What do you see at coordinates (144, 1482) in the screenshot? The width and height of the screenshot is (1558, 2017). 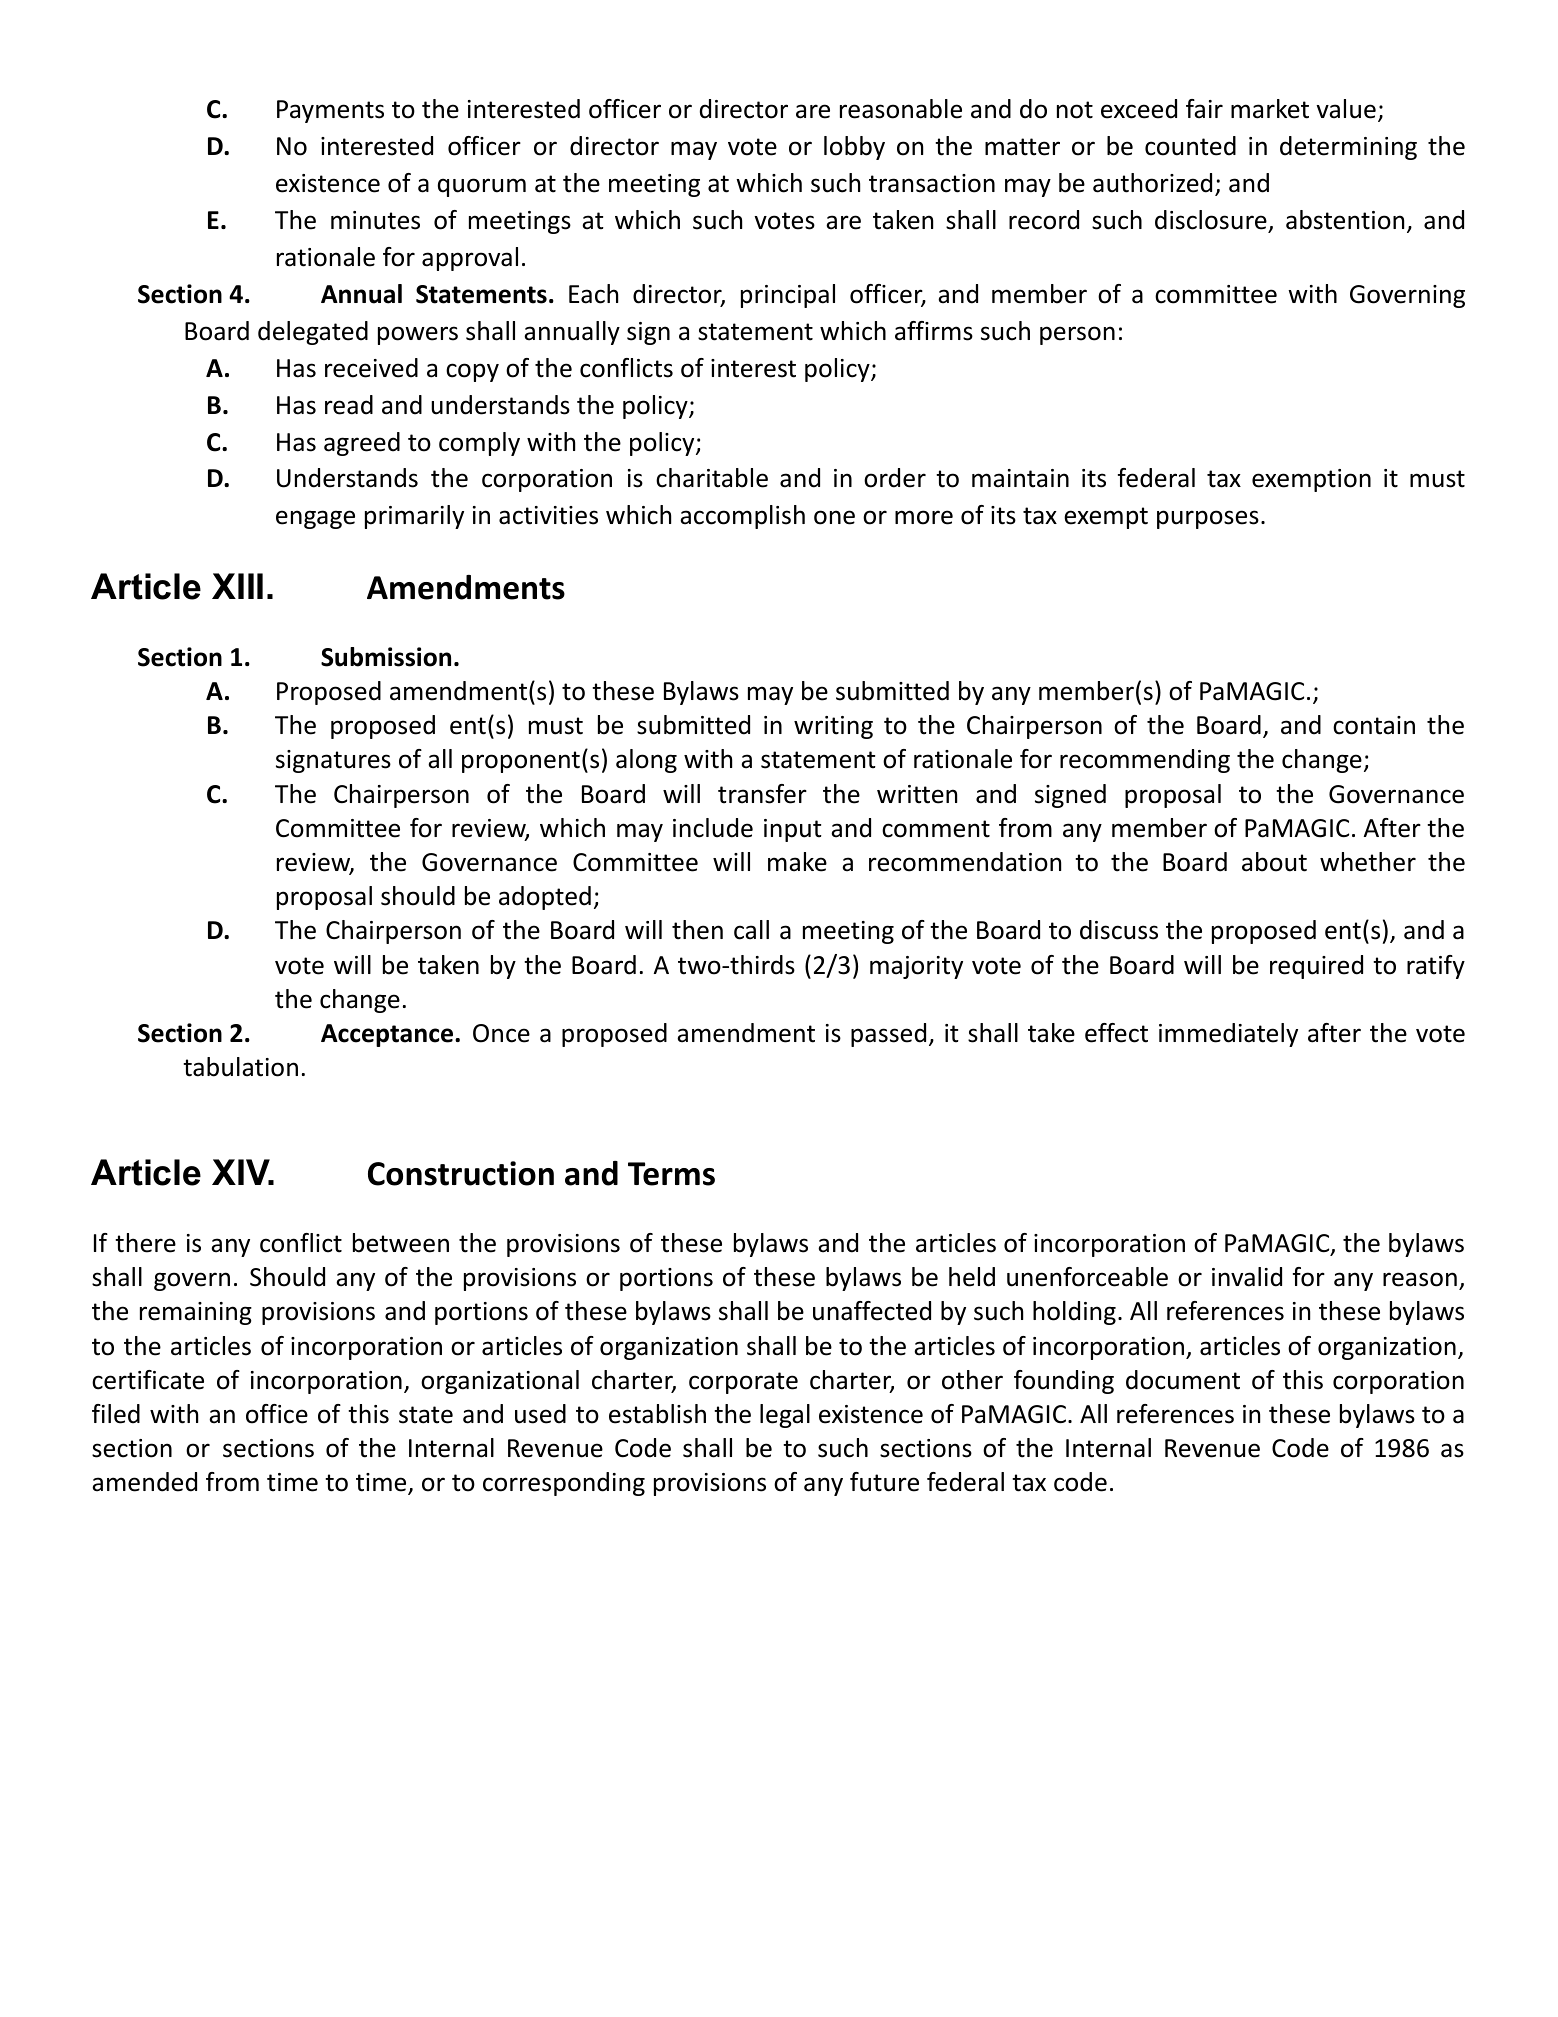 I see `amended` at bounding box center [144, 1482].
